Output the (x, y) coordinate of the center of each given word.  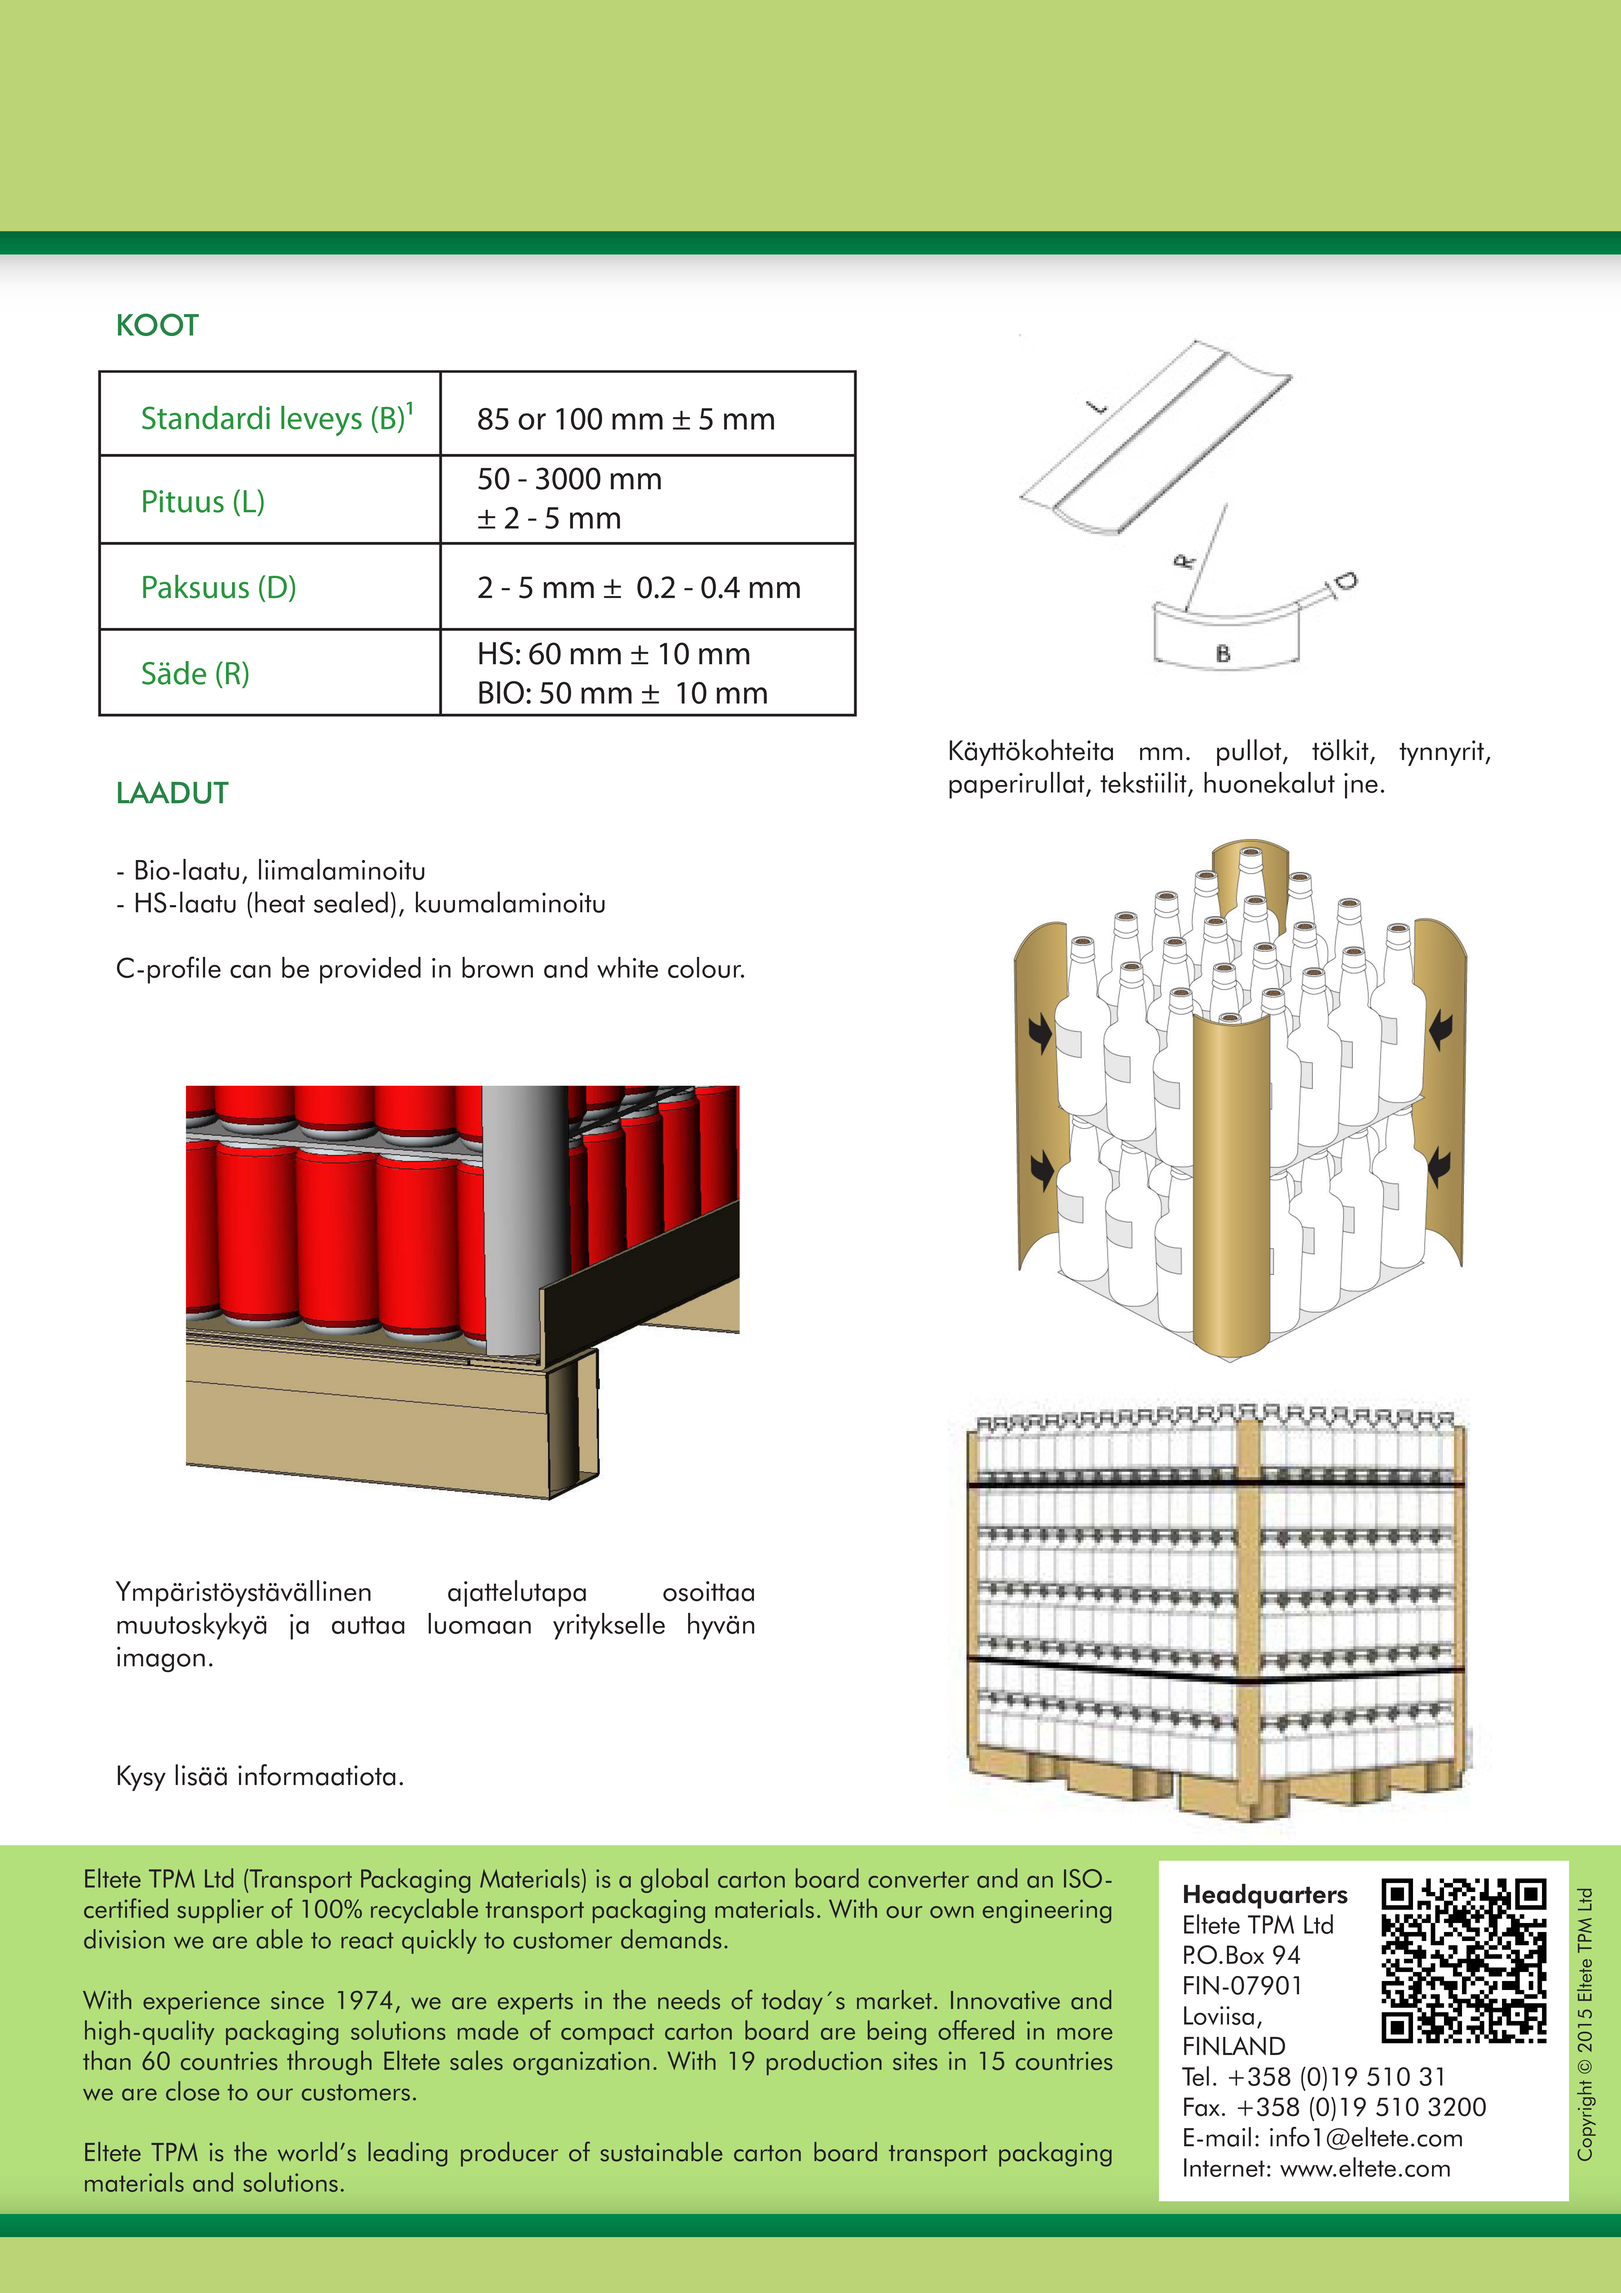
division (124, 1939)
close (192, 2091)
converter (918, 1879)
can (250, 971)
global (674, 1880)
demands (671, 1939)
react (367, 1940)
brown (497, 967)
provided (370, 970)
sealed (351, 902)
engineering (1047, 1911)
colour (706, 967)
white (627, 967)
